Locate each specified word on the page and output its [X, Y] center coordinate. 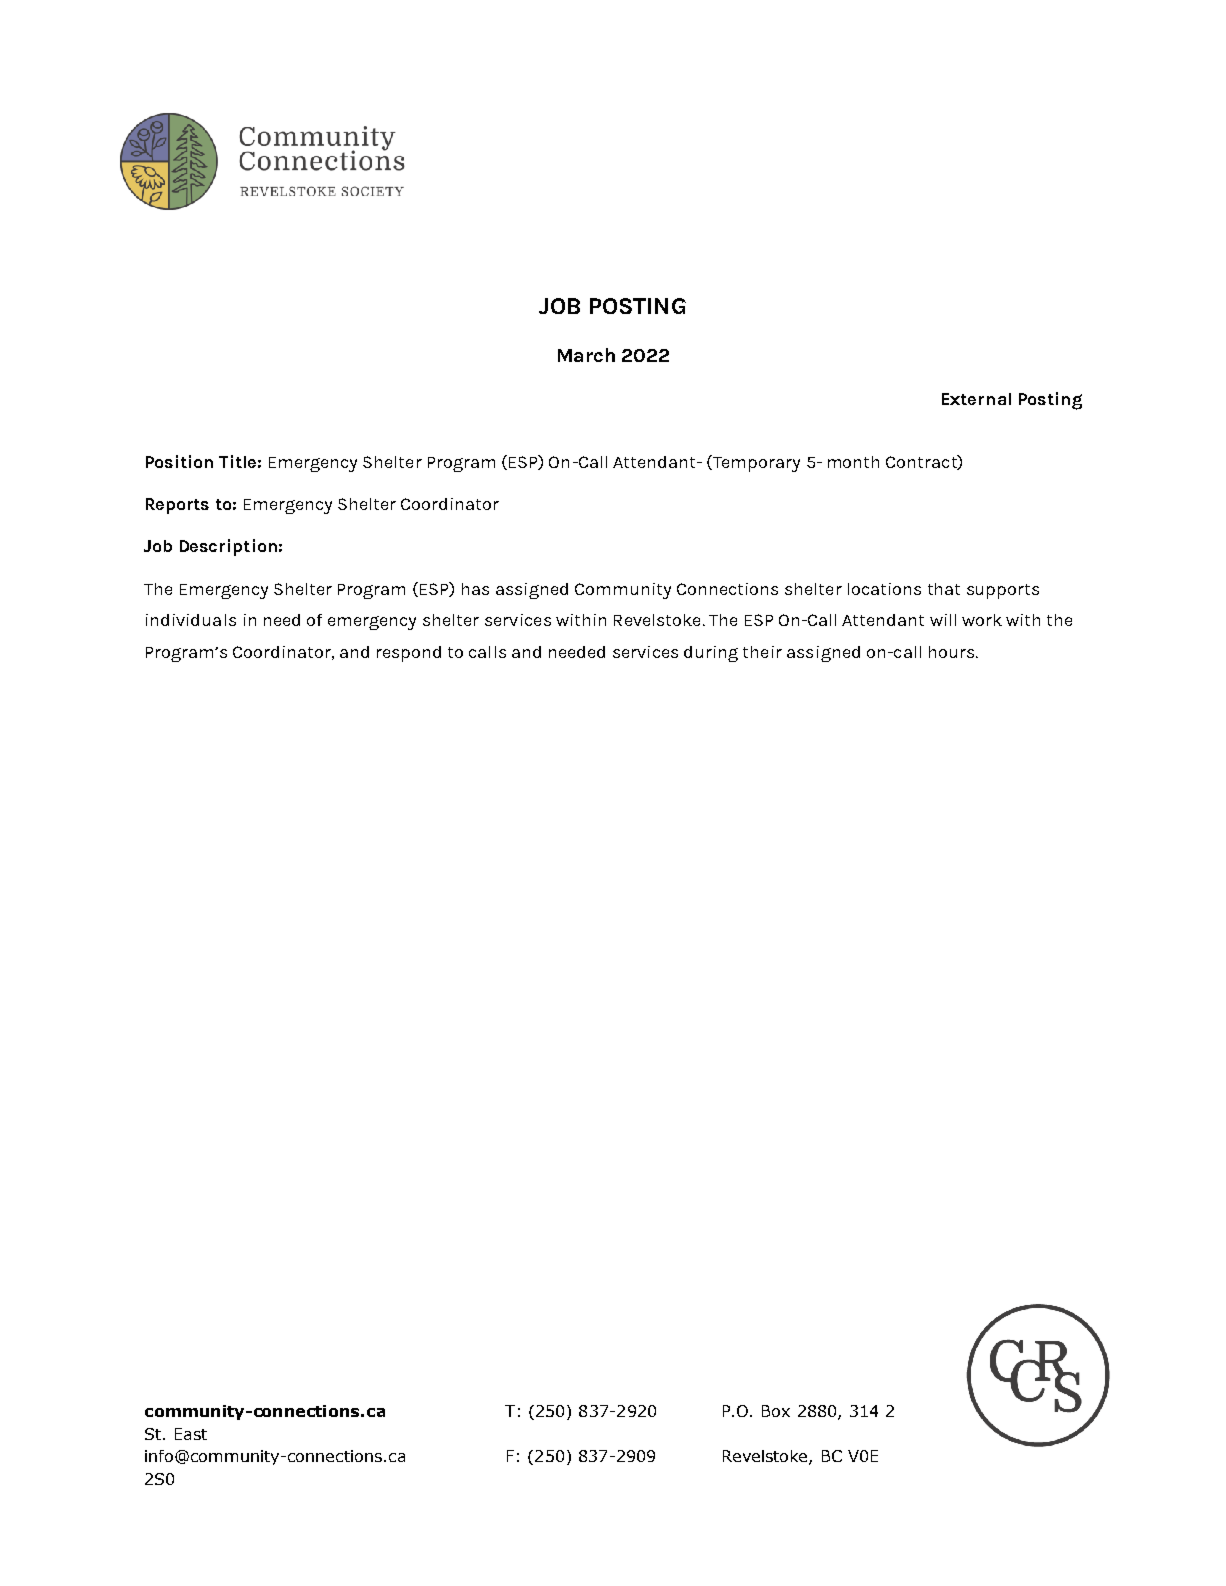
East [191, 1434]
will [943, 620]
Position [179, 461]
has [475, 589]
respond [409, 654]
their [762, 652]
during [711, 654]
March [586, 355]
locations [884, 589]
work [982, 620]
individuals [191, 620]
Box [776, 1411]
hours [953, 652]
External [976, 399]
